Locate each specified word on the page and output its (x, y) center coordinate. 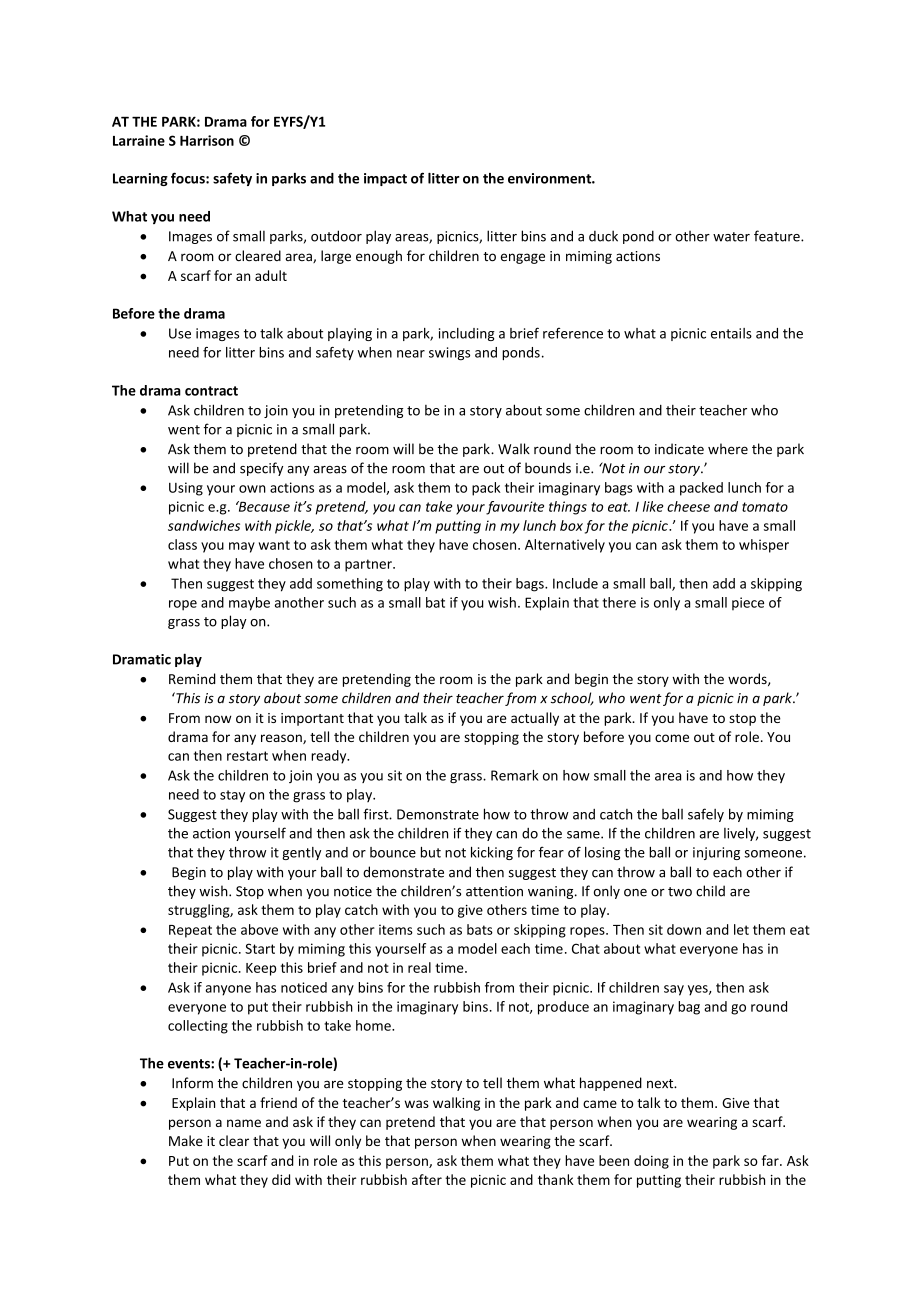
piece (748, 603)
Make (186, 1140)
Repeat (190, 931)
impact (385, 179)
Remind (192, 679)
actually (535, 719)
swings (449, 354)
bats (480, 929)
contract (211, 391)
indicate (679, 449)
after (427, 1179)
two (680, 892)
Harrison (207, 140)
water (731, 237)
